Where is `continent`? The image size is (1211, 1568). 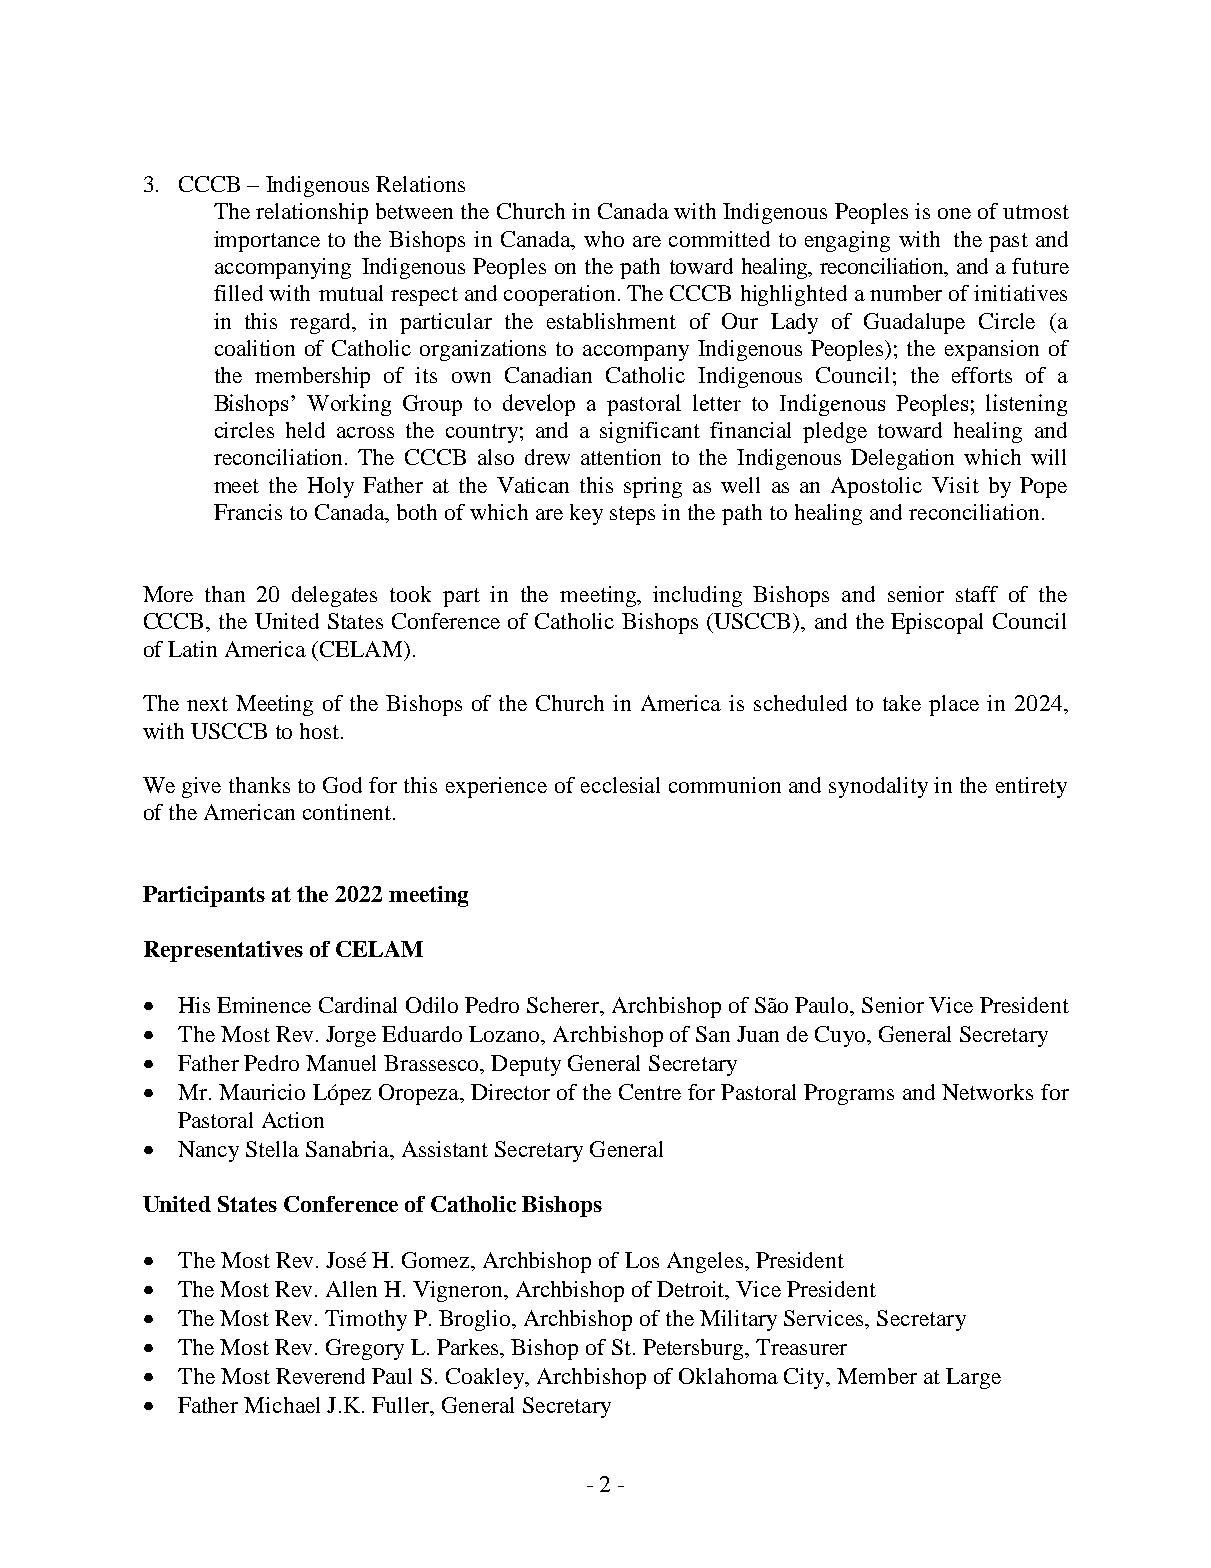
continent is located at coordinates (348, 812).
